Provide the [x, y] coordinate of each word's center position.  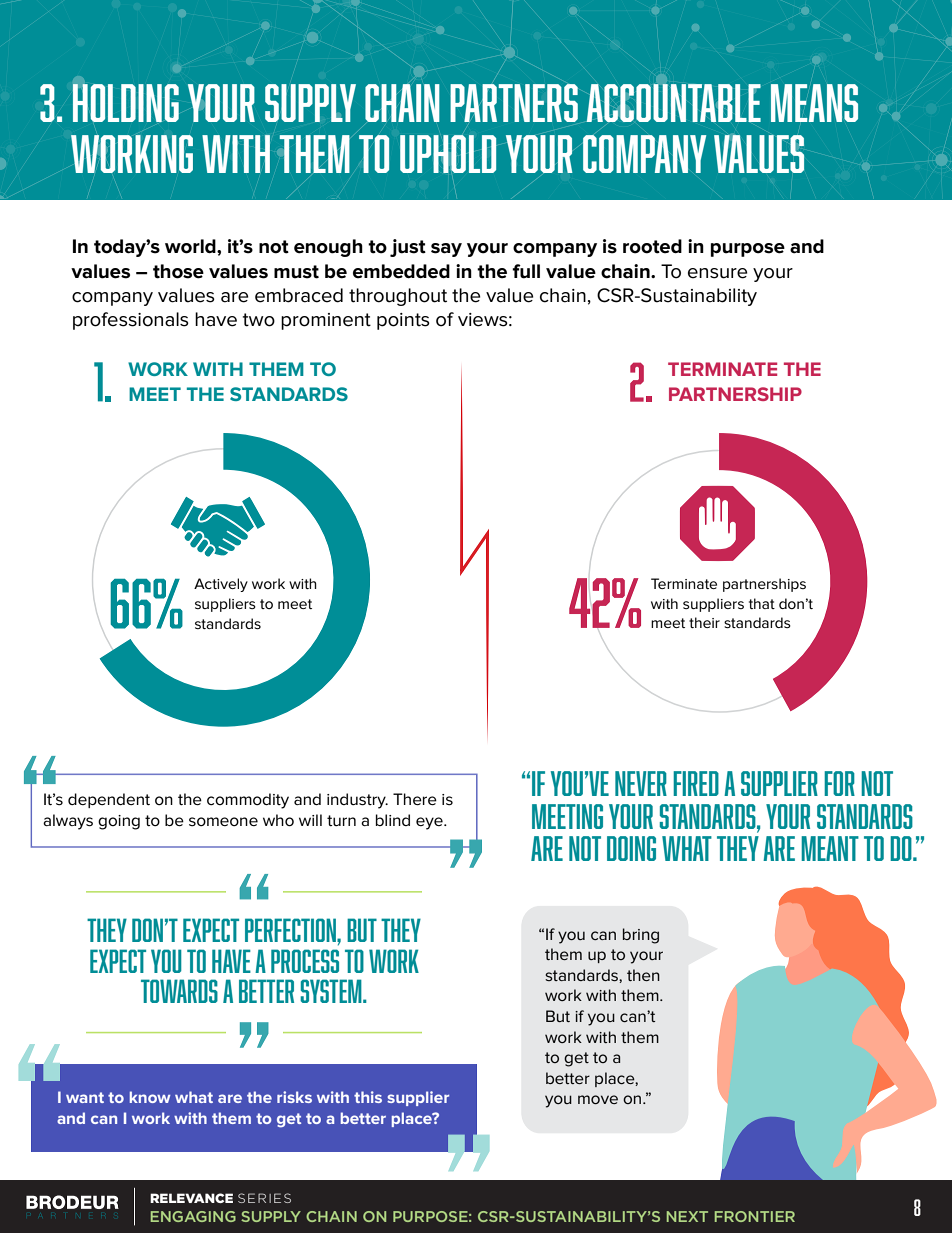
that [762, 603]
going [119, 822]
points [403, 321]
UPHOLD [448, 154]
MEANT [830, 848]
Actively [221, 585]
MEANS [814, 103]
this [368, 1097]
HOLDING [126, 103]
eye [430, 823]
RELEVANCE [191, 1198]
